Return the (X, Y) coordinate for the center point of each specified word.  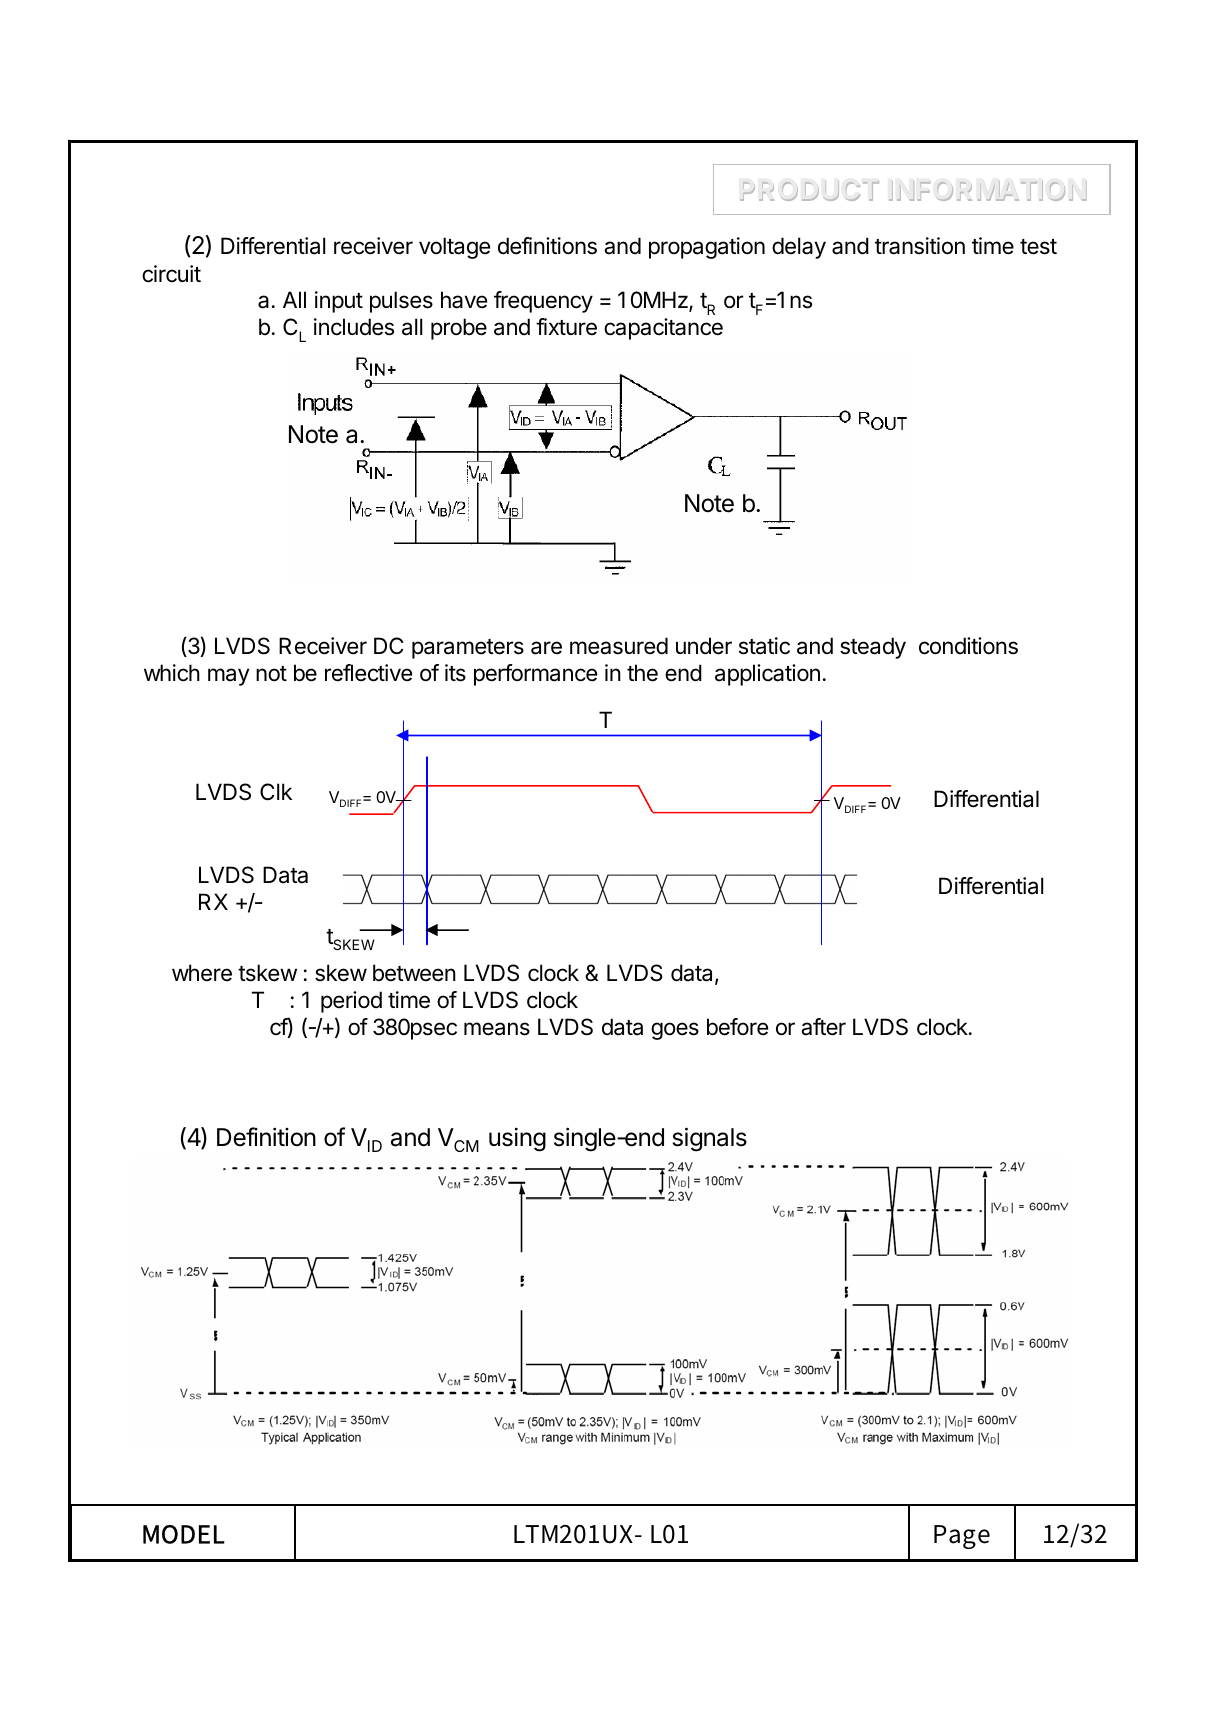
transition (920, 246)
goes (675, 1031)
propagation (707, 248)
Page (962, 1537)
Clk (276, 791)
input (339, 302)
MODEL (184, 1534)
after (823, 1027)
